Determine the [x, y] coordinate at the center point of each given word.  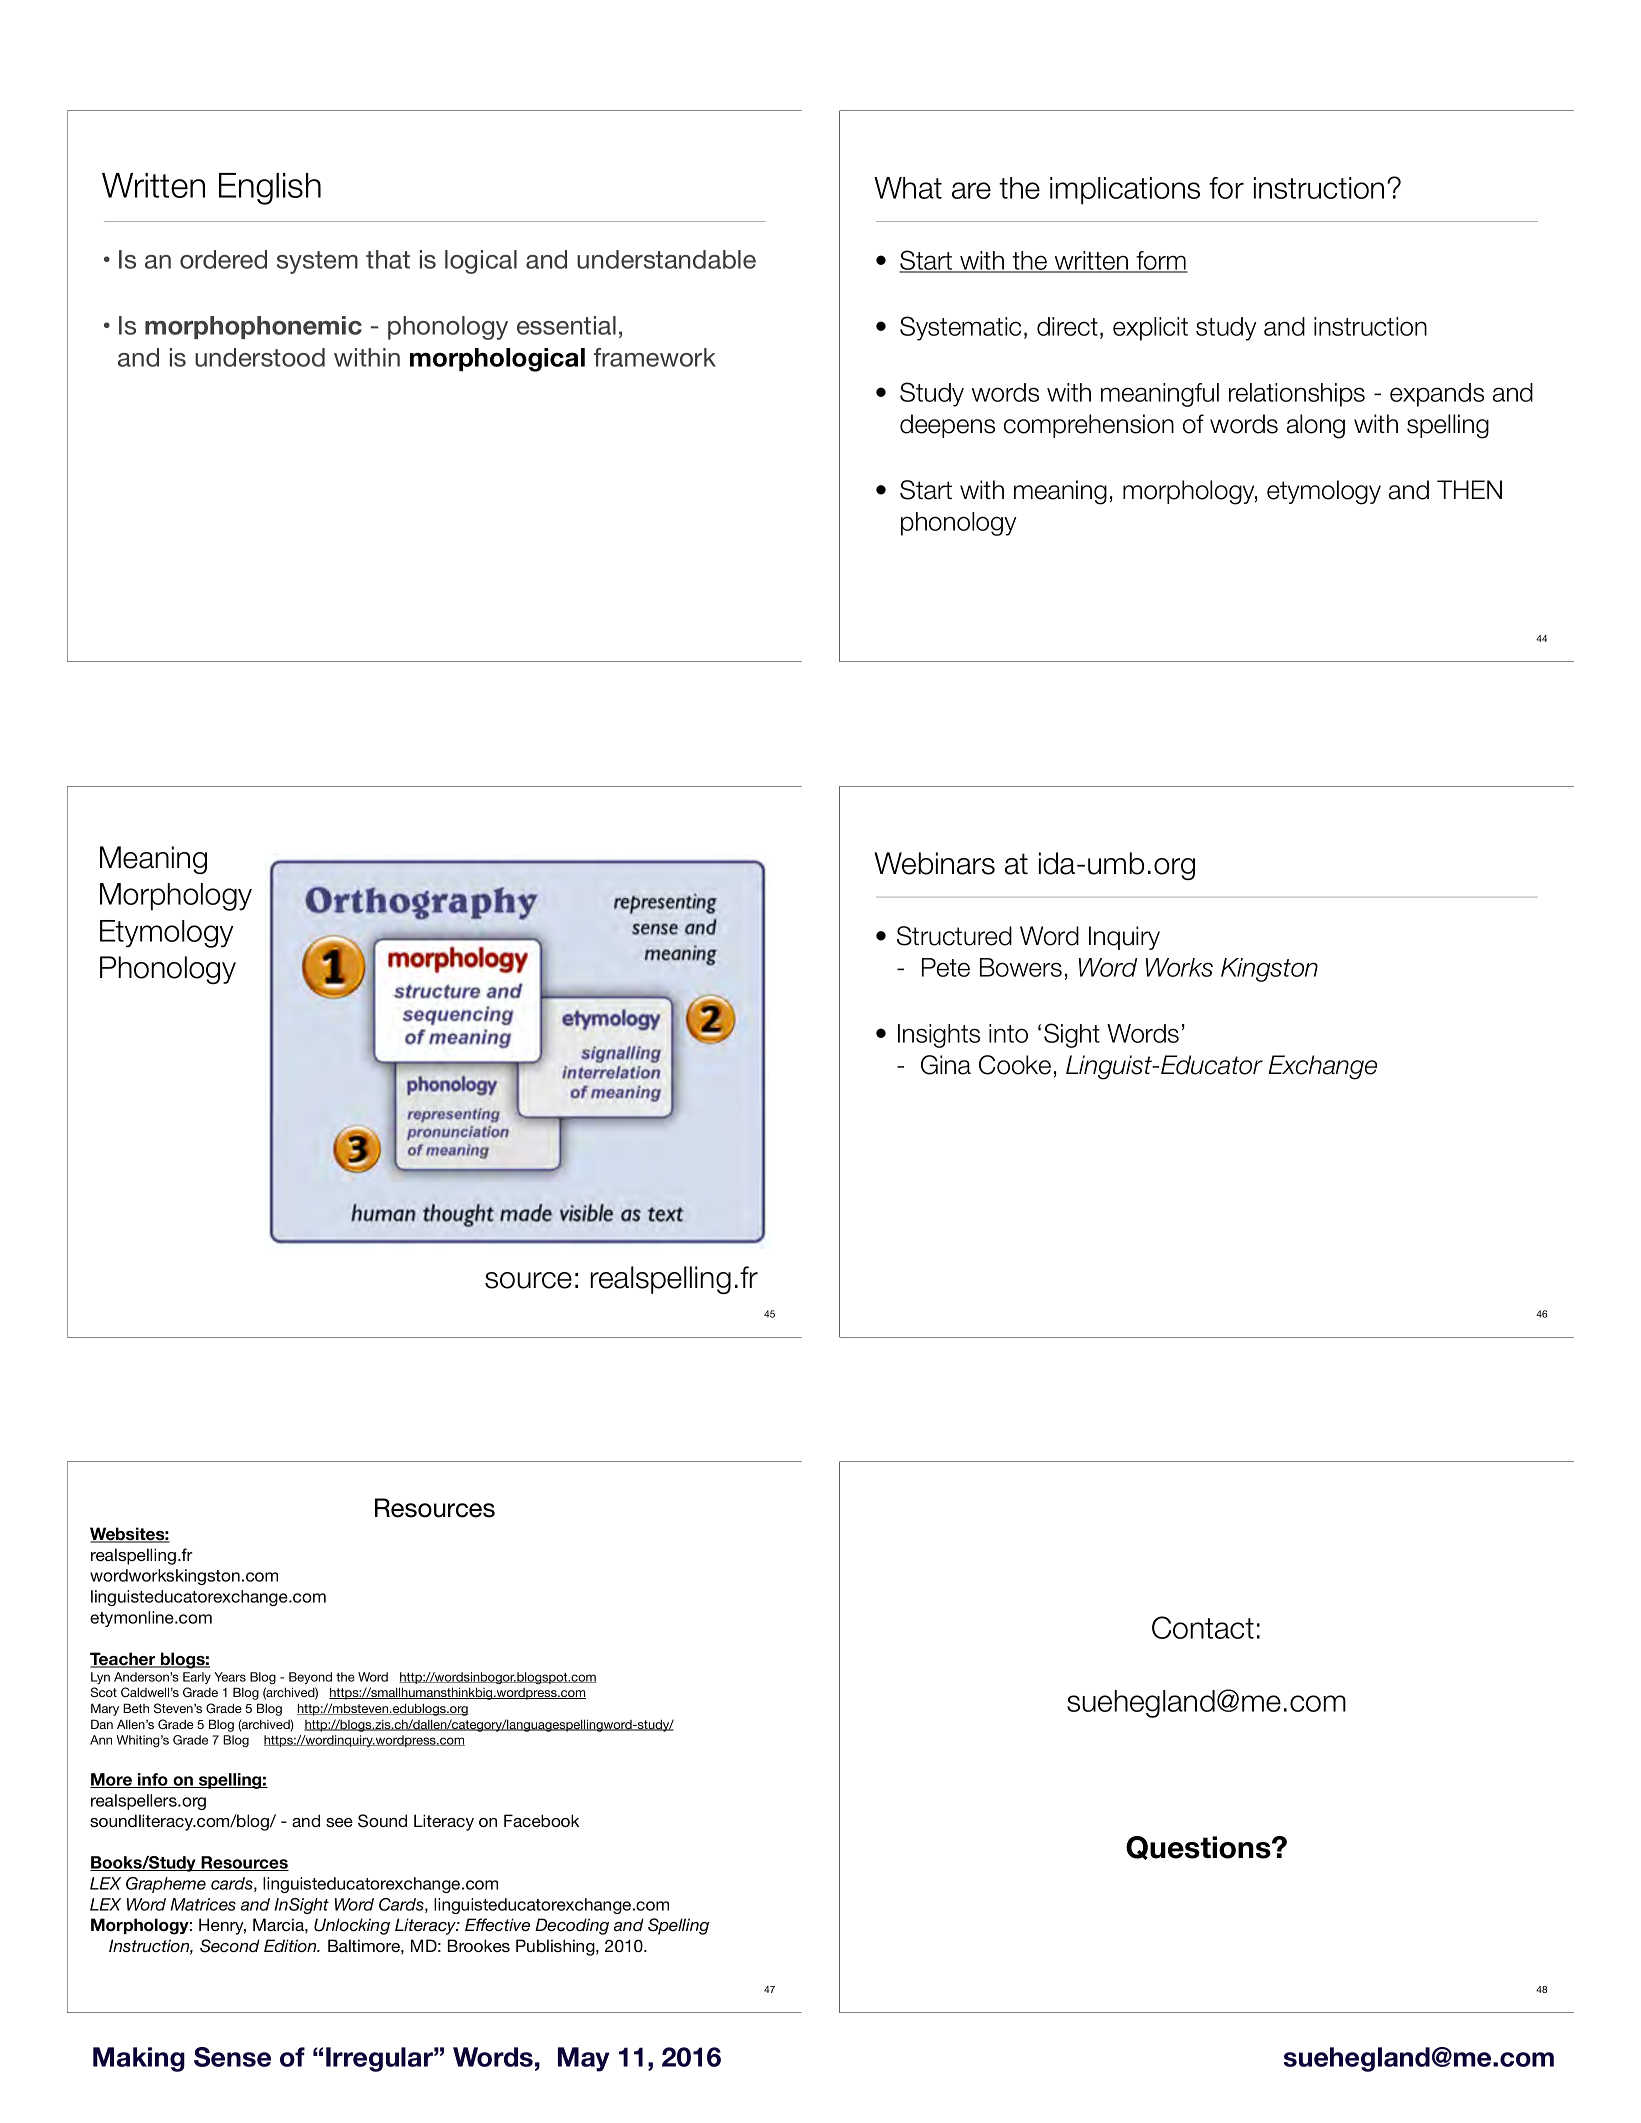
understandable [666, 259]
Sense [232, 2057]
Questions [1199, 1848]
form [1161, 261]
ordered [223, 259]
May [584, 2059]
